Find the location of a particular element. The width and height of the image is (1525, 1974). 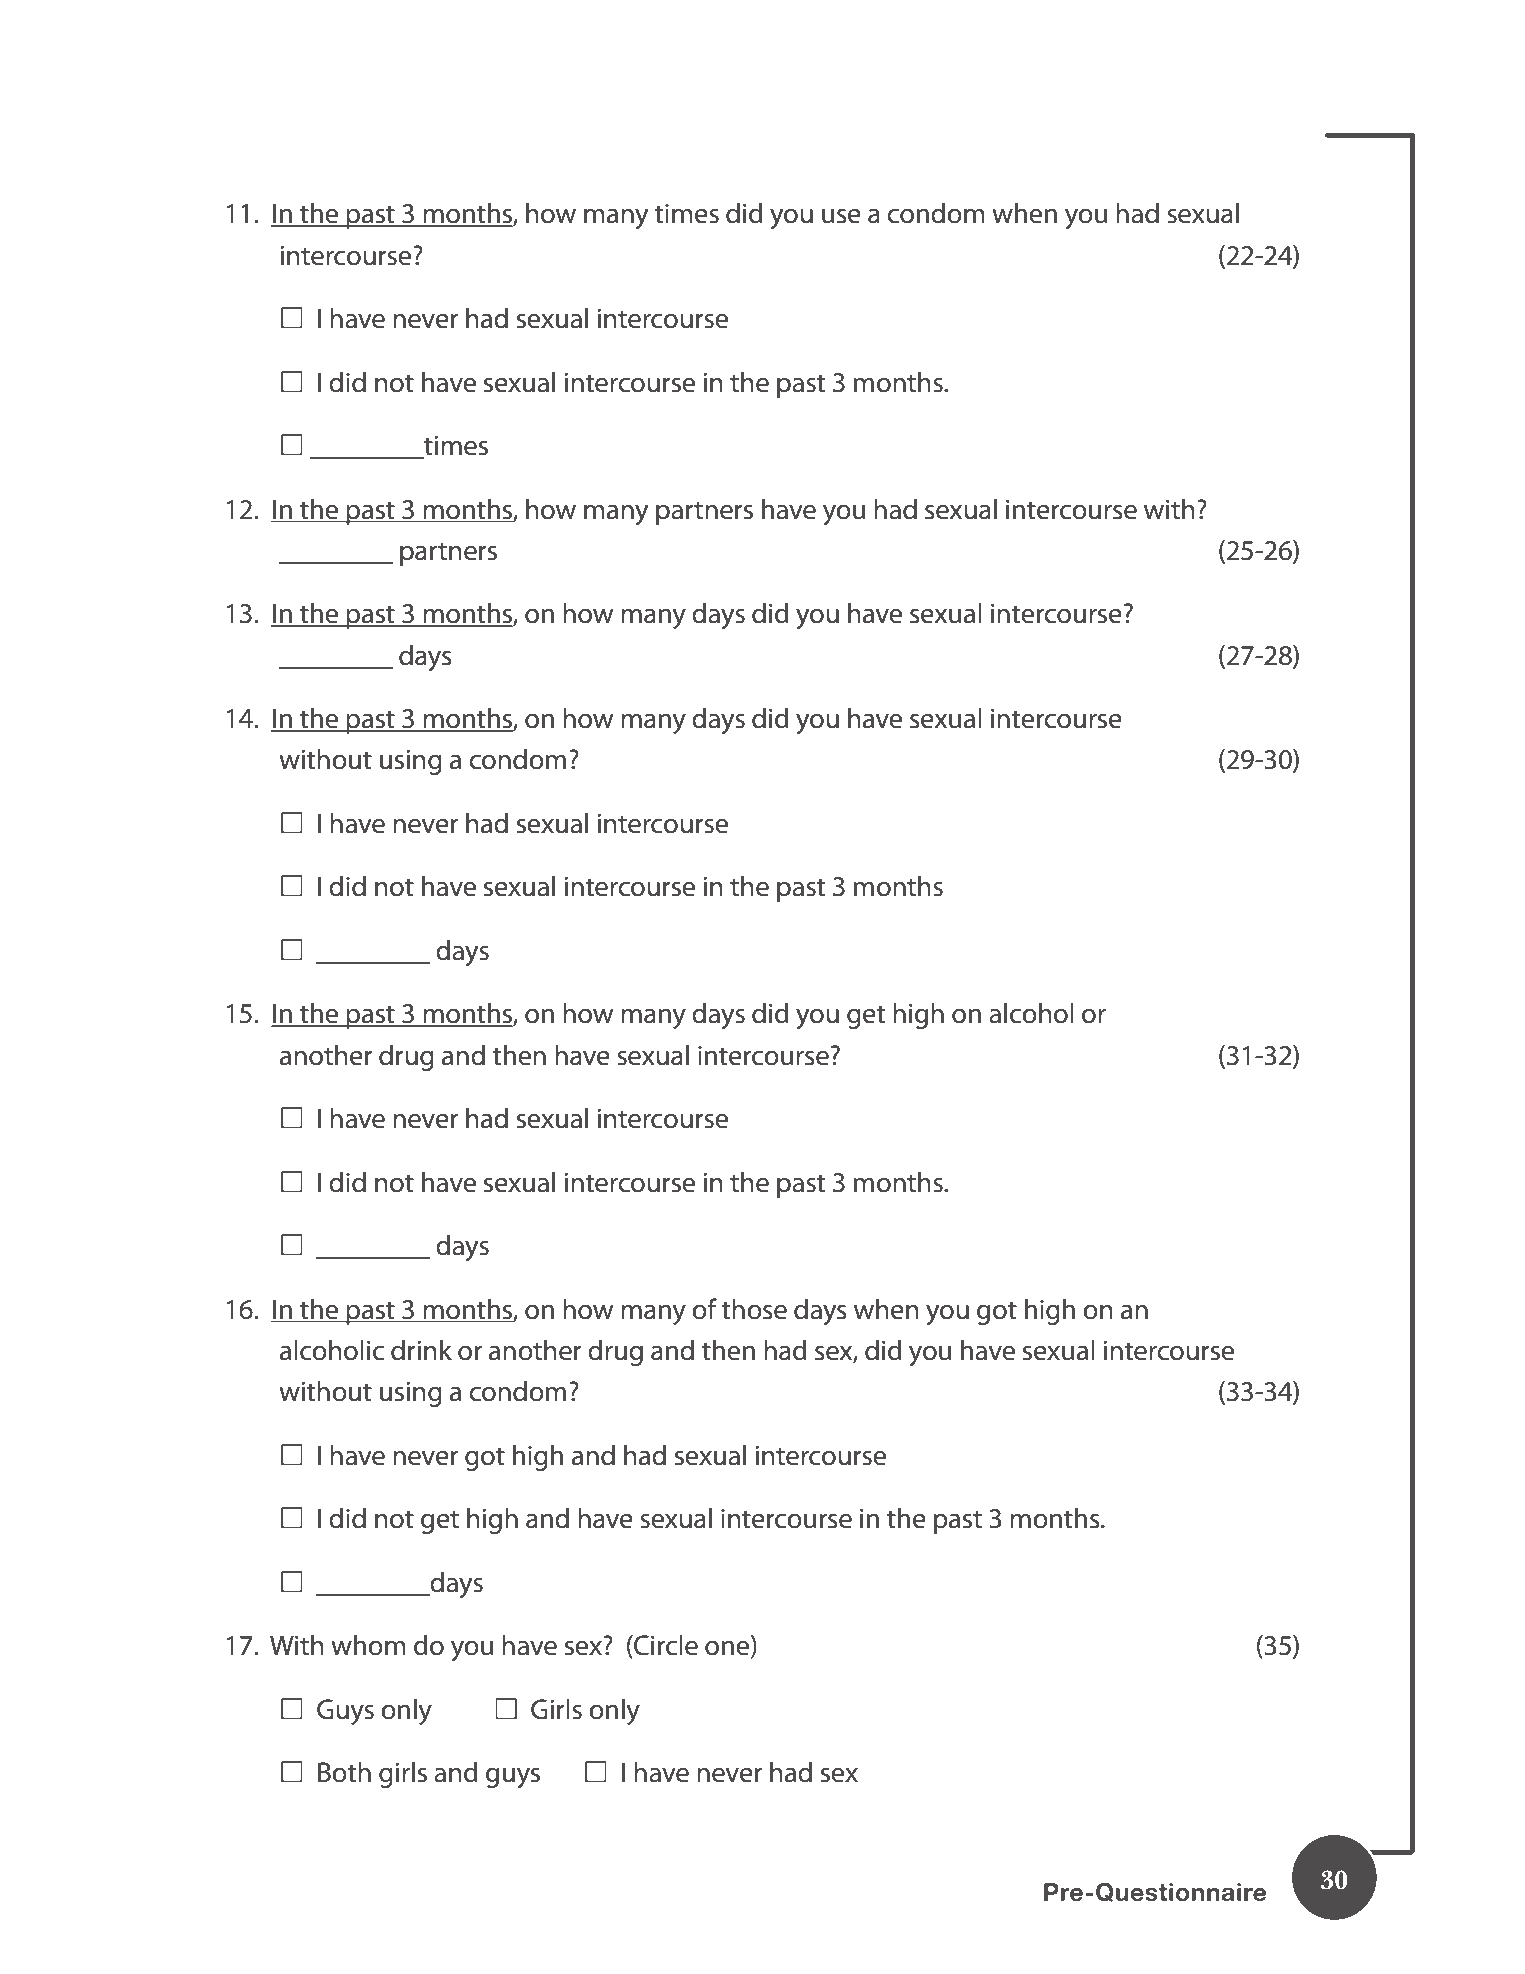

use is located at coordinates (841, 216).
